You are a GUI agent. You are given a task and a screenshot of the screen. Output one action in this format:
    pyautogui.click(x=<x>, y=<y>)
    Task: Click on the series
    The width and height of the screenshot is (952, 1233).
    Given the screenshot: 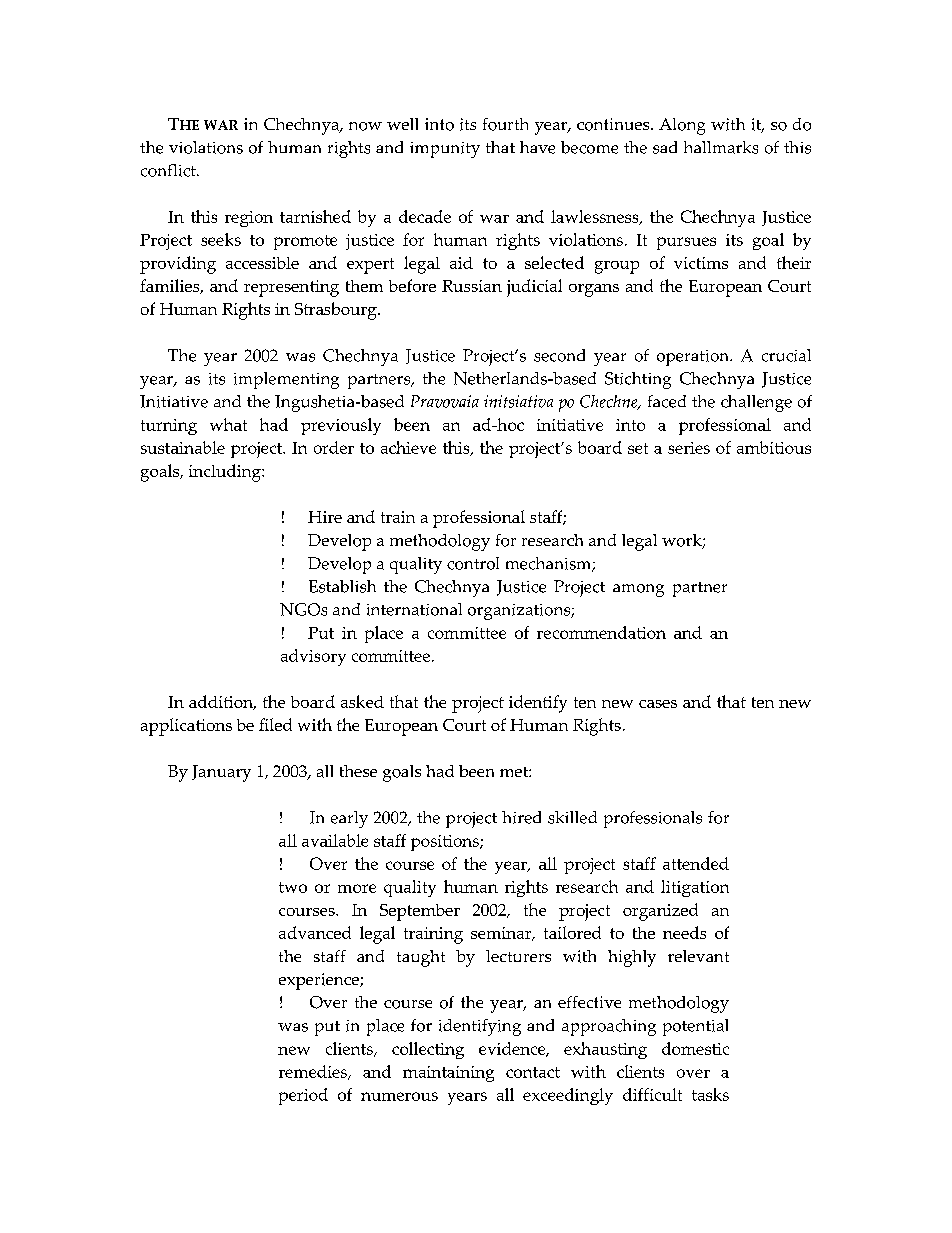 What is the action you would take?
    pyautogui.click(x=689, y=448)
